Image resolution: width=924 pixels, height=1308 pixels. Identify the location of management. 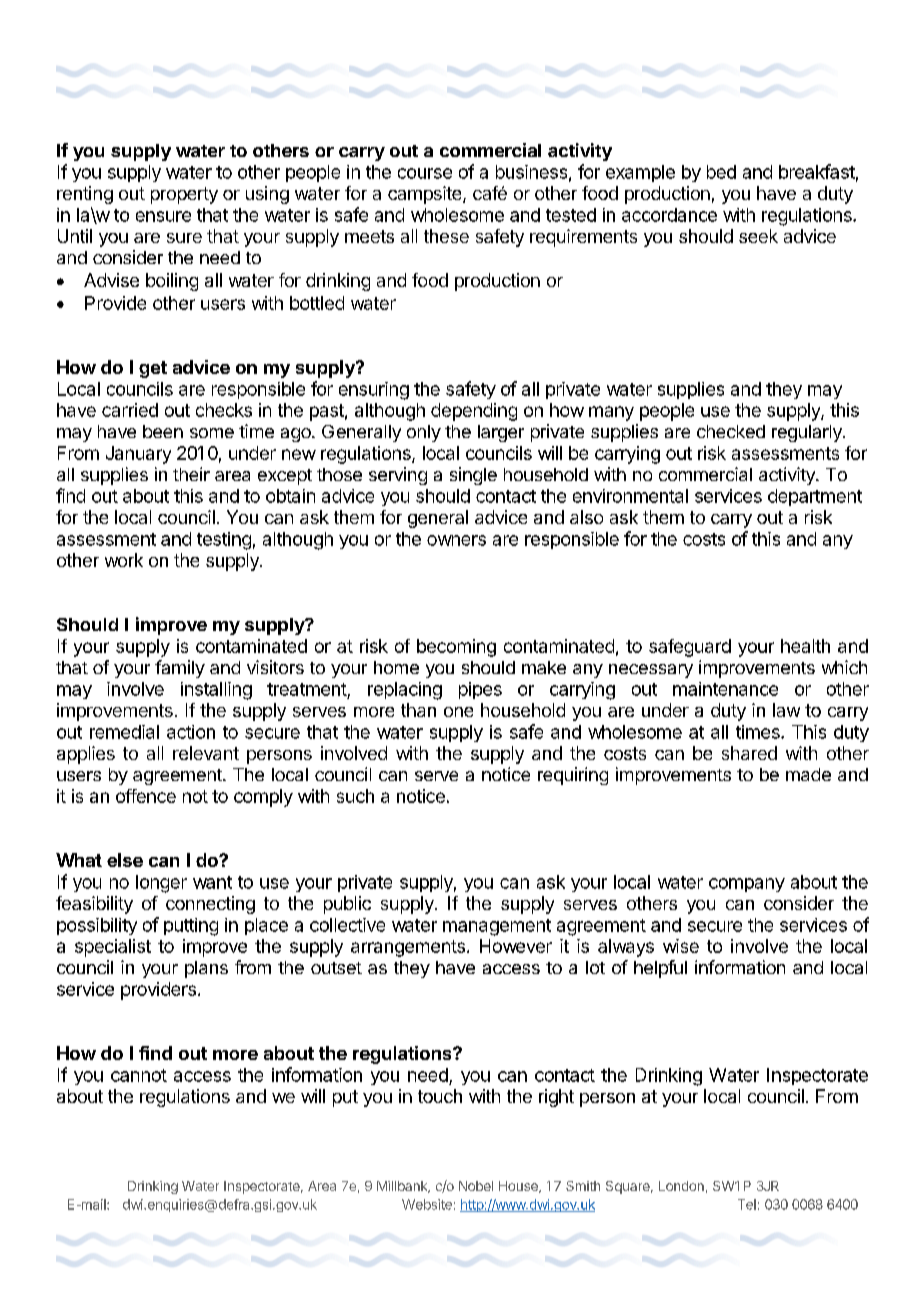
(497, 927).
